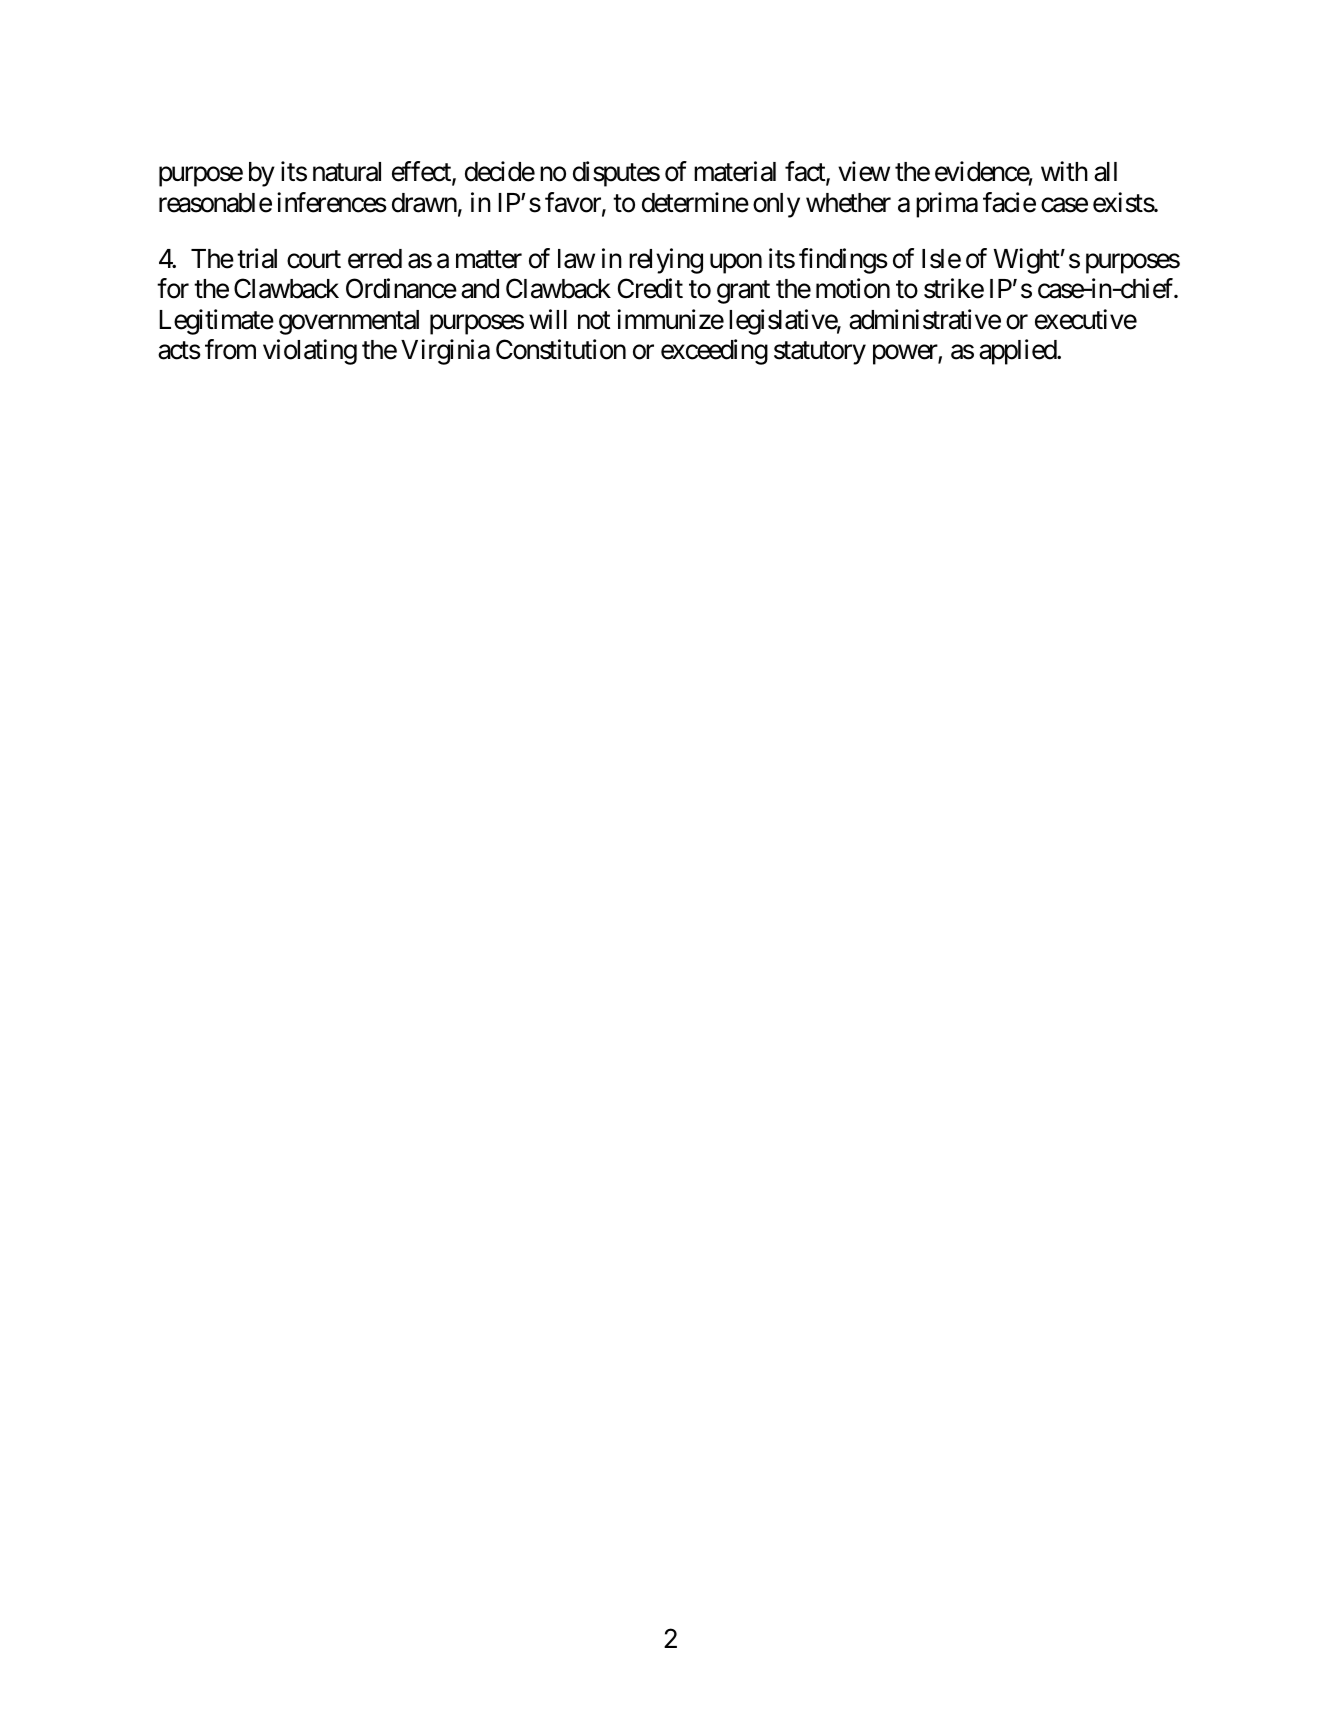 This screenshot has height=1733, width=1339. What do you see at coordinates (666, 261) in the screenshot?
I see `relying` at bounding box center [666, 261].
